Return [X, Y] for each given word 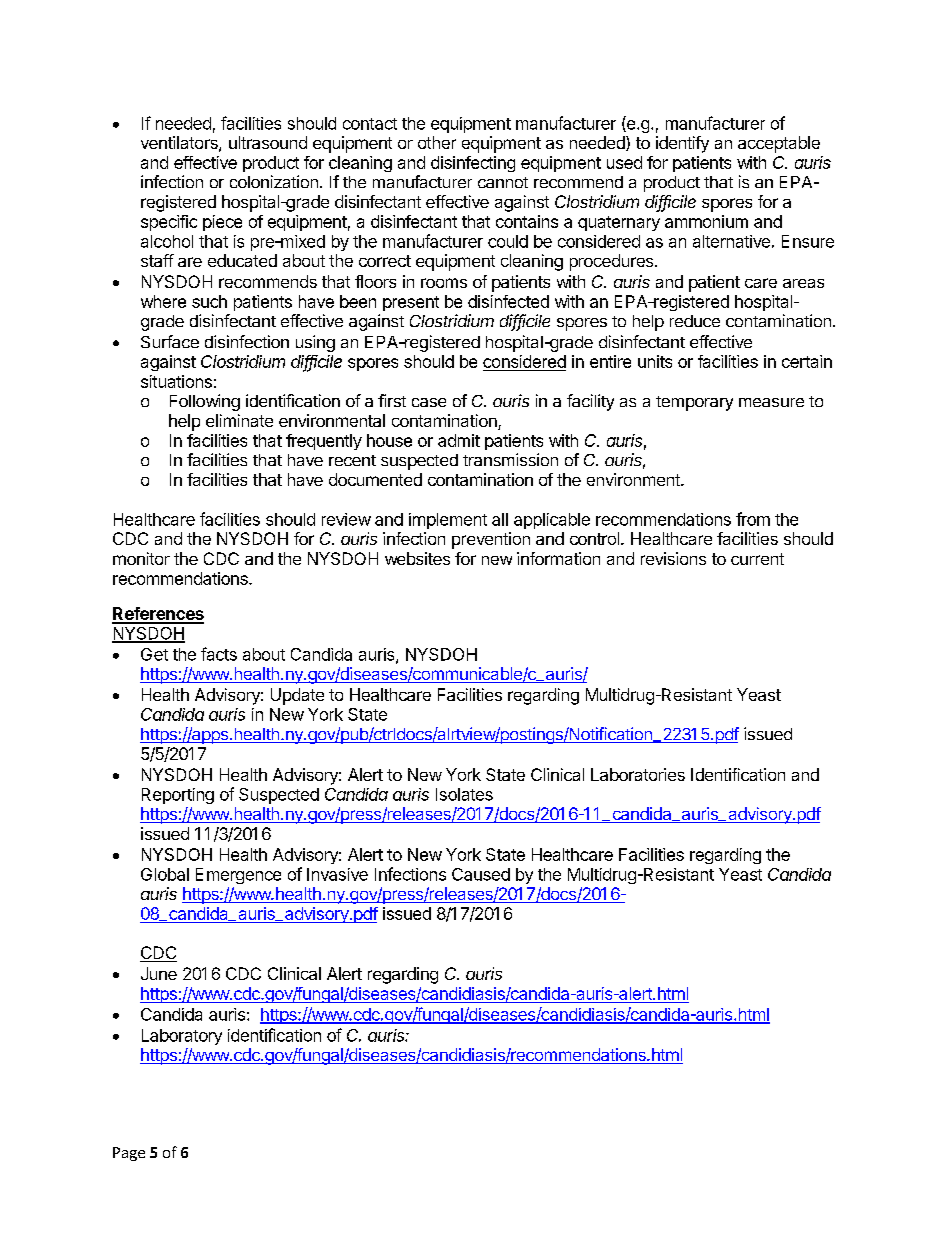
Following [205, 402]
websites [417, 558]
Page [129, 1154]
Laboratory [182, 1037]
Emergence [238, 876]
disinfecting [473, 164]
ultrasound [268, 142]
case [429, 402]
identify [682, 144]
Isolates [464, 794]
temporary [694, 403]
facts [219, 654]
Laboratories [638, 774]
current [757, 559]
